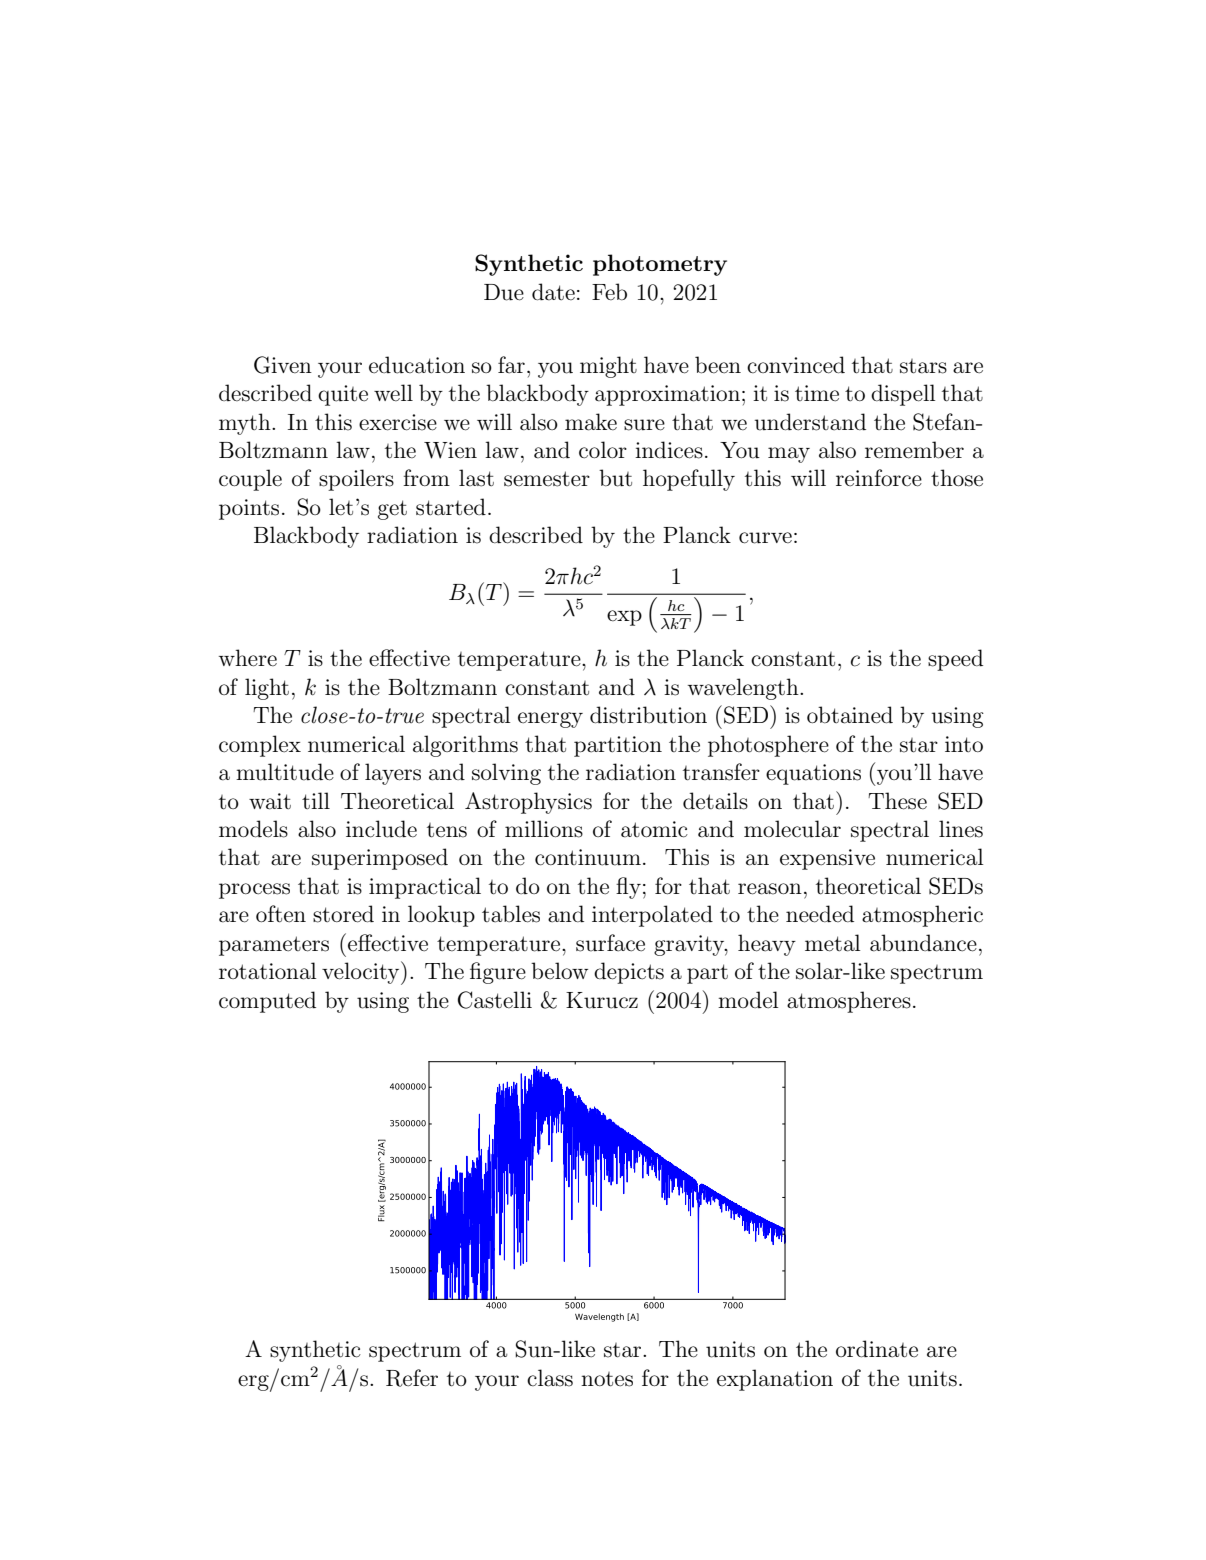 The width and height of the image is (1206, 1560). Describe the element at coordinates (796, 365) in the image. I see `convinced` at that location.
